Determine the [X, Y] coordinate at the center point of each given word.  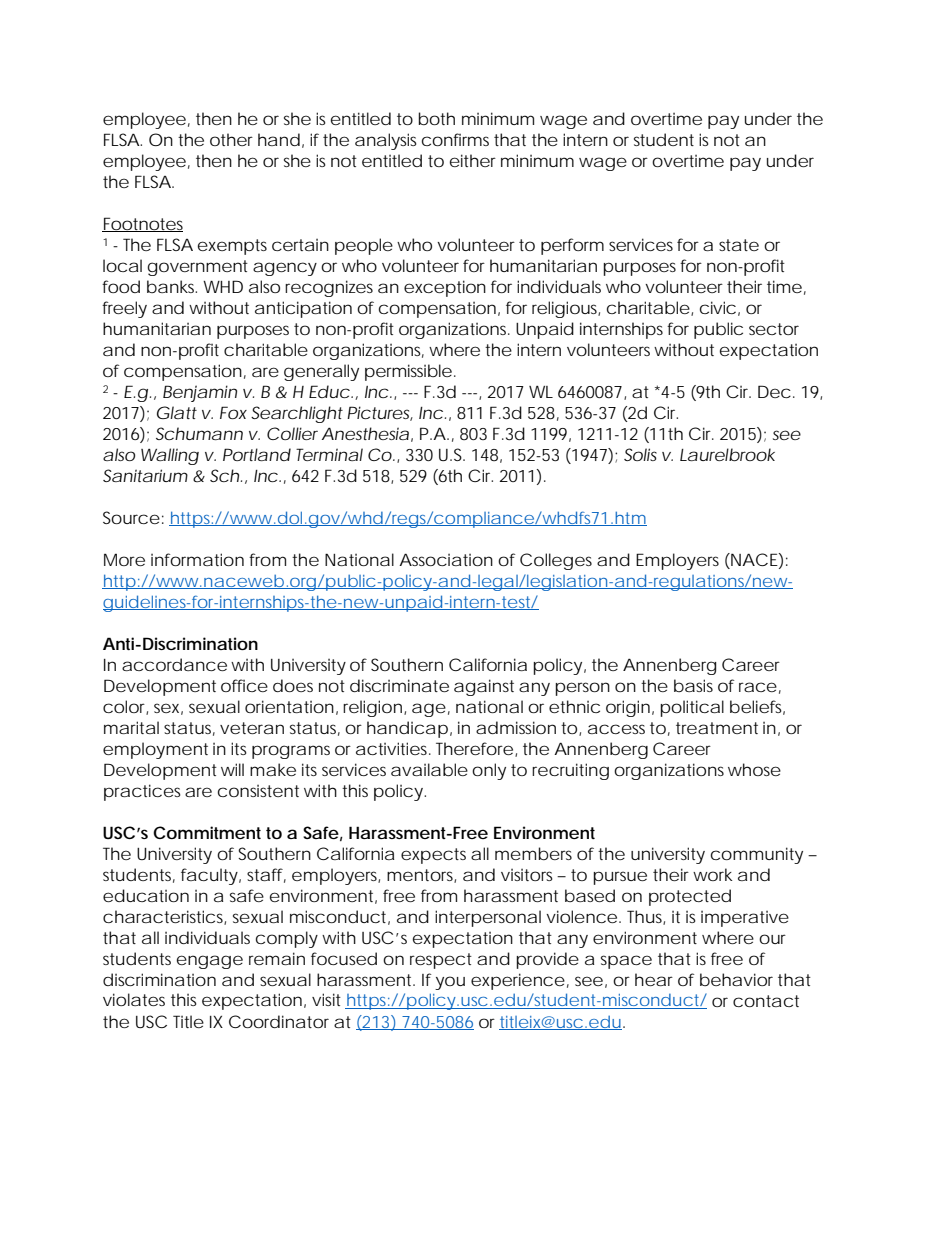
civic [718, 307]
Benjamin [200, 393]
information [197, 559]
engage [210, 962]
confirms [455, 139]
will [232, 769]
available [429, 770]
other [231, 139]
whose [754, 769]
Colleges [556, 561]
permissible [408, 372]
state [739, 245]
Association [446, 559]
